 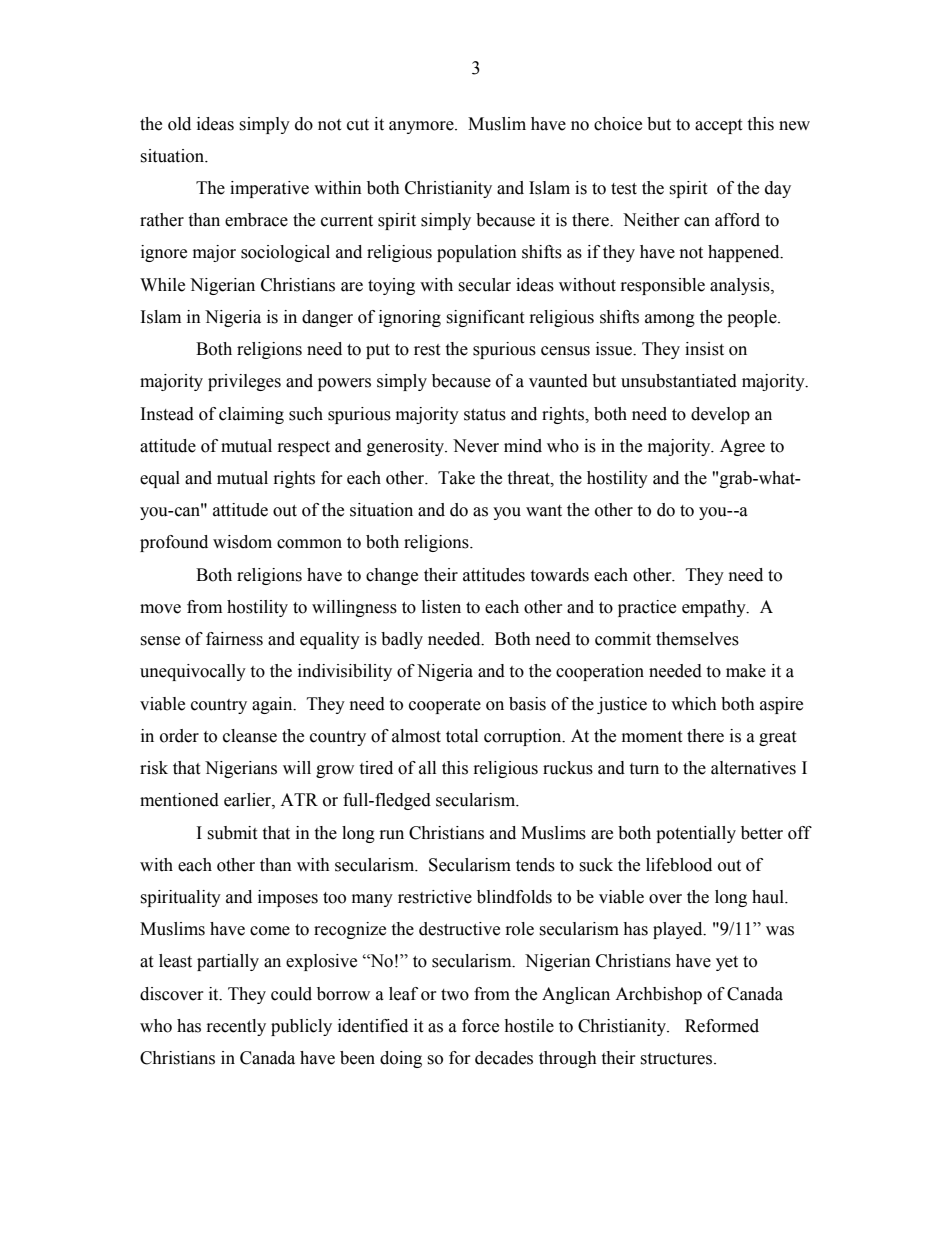 I want to click on imperative, so click(x=269, y=189).
